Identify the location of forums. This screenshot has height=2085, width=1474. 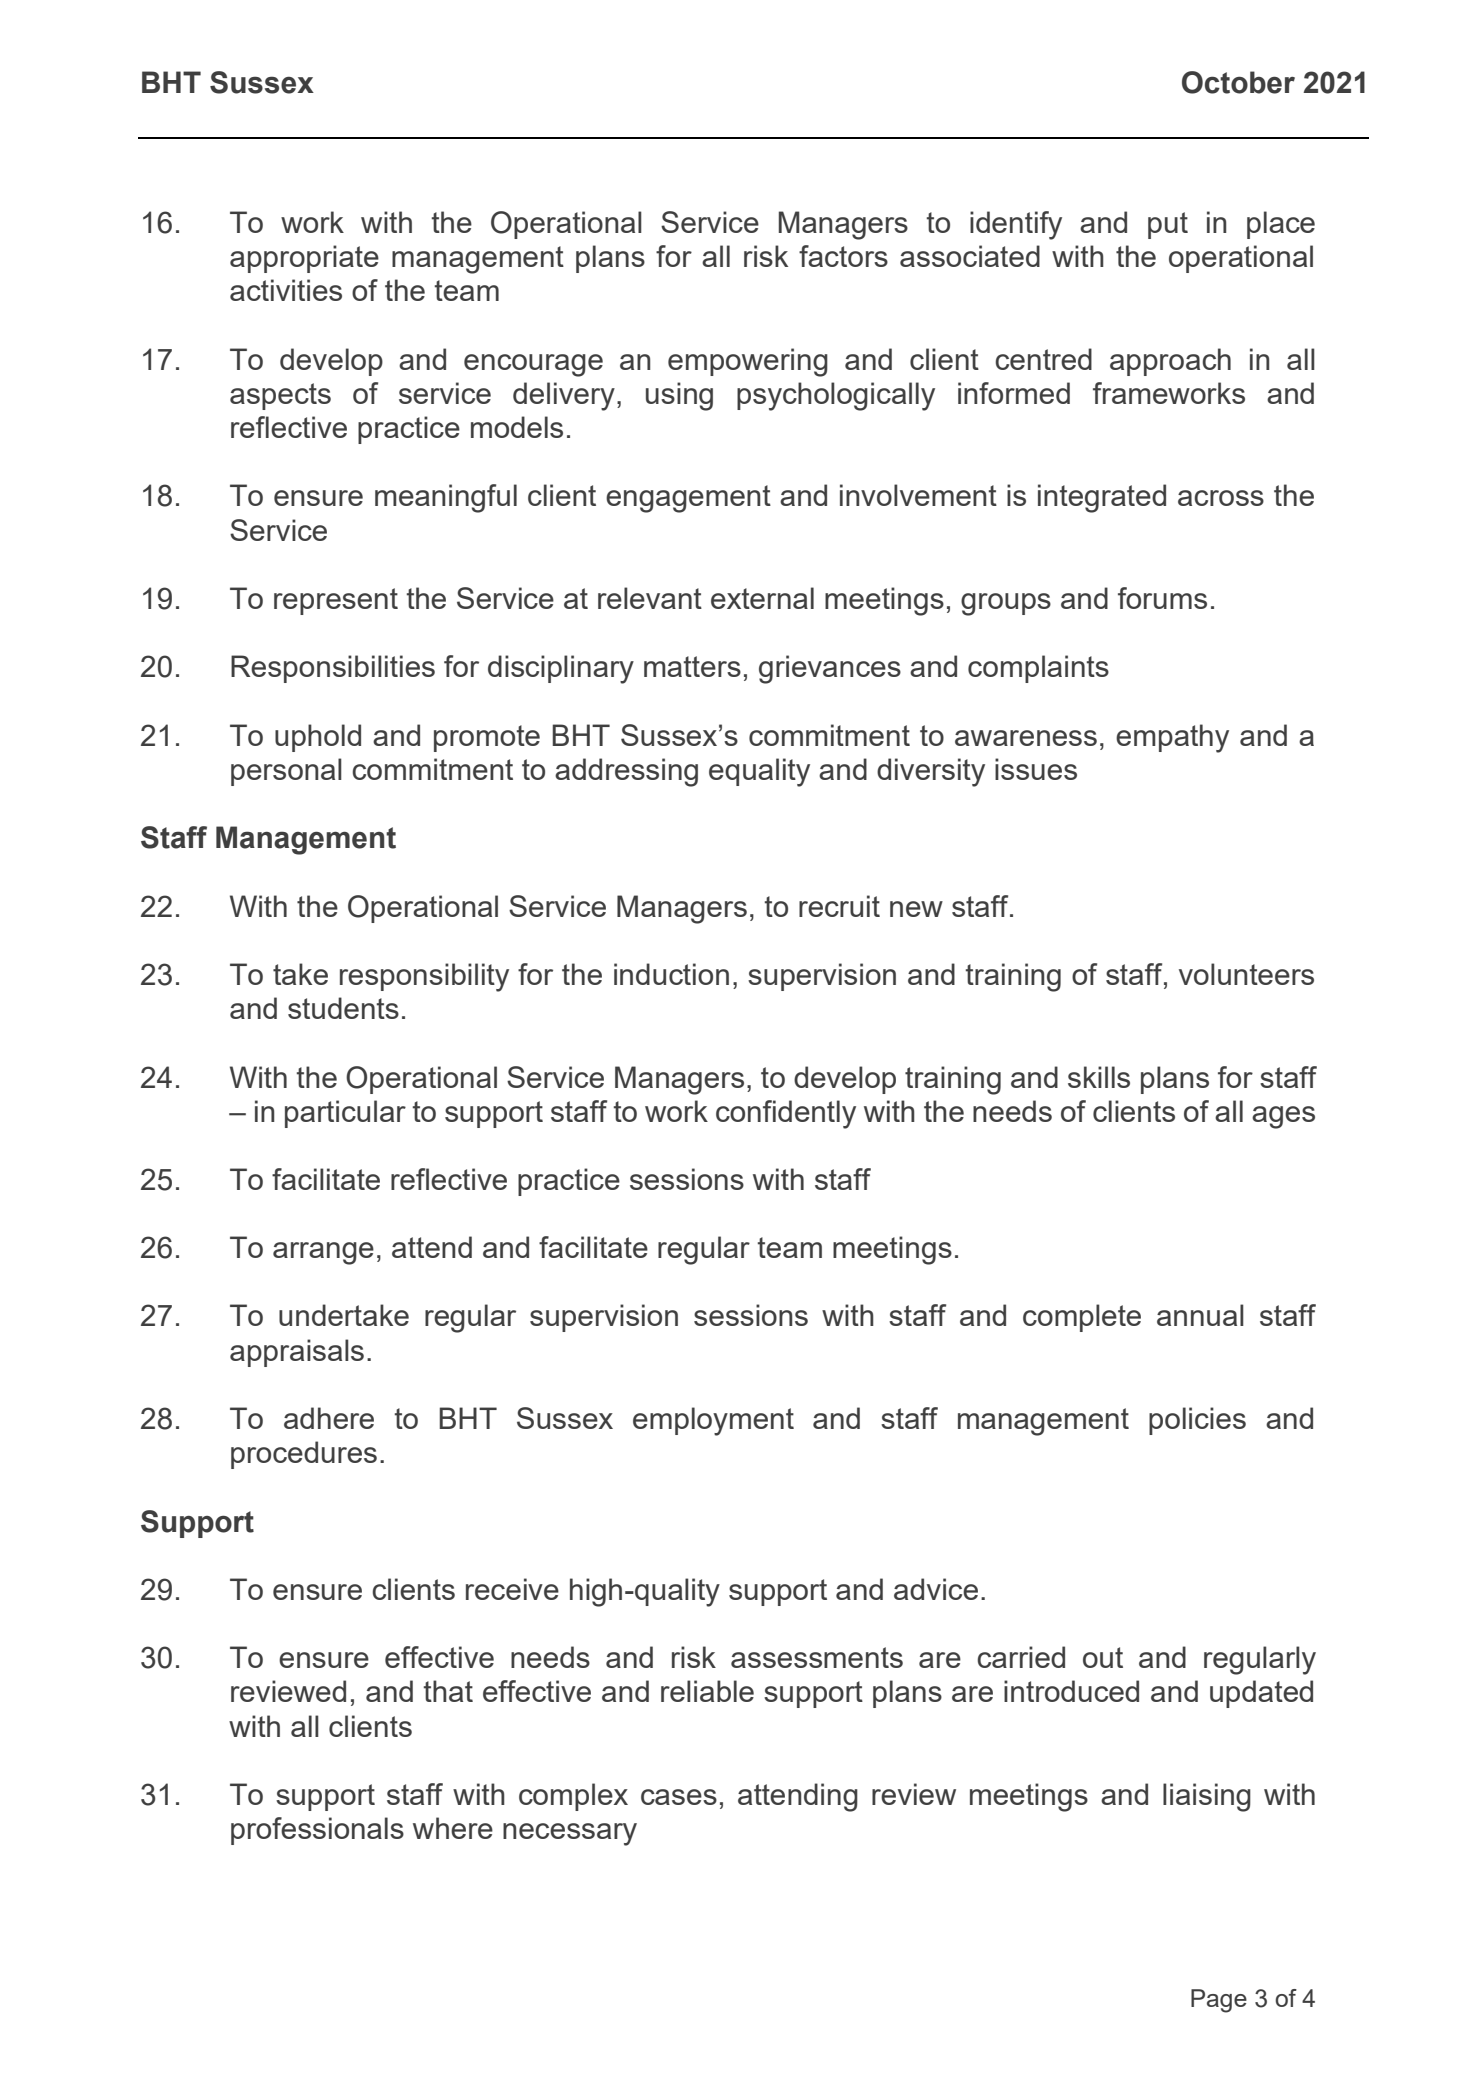
(1162, 598).
